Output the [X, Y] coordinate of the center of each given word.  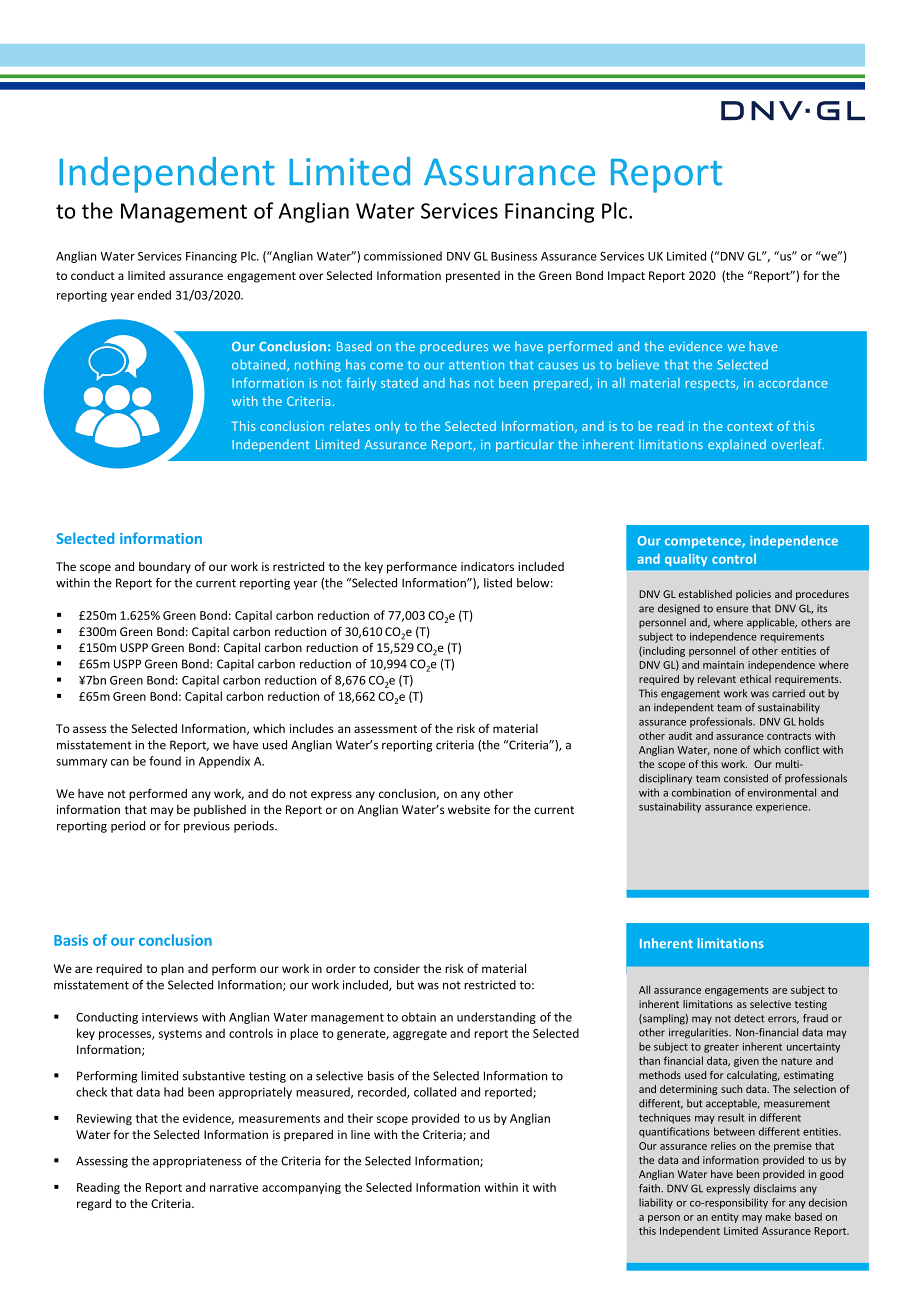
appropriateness [197, 1162]
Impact [626, 277]
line [360, 1134]
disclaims [775, 1188]
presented [473, 277]
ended [154, 295]
